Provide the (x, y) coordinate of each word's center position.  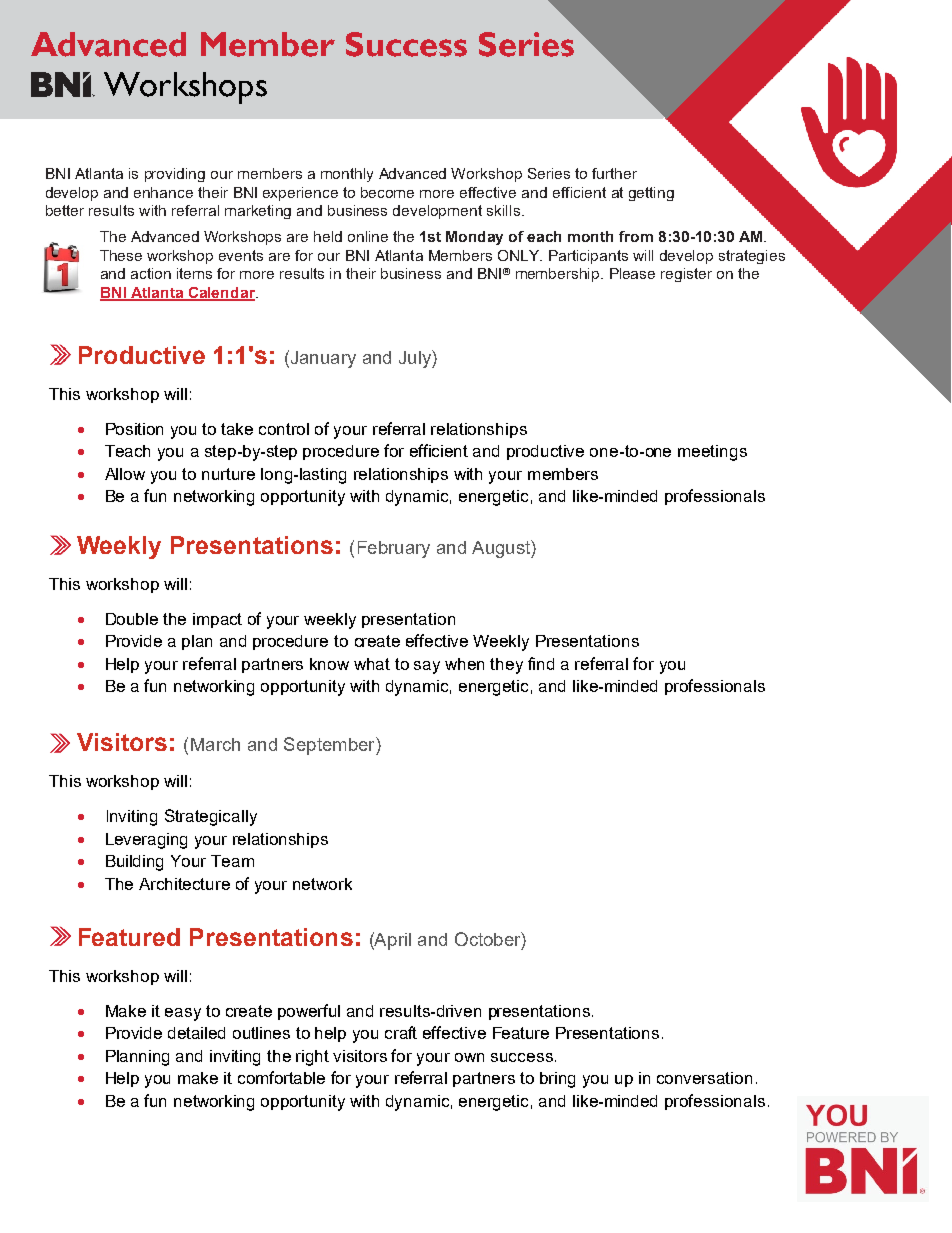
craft (401, 1032)
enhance (163, 192)
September (330, 746)
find (541, 663)
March (215, 744)
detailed (196, 1033)
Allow (125, 474)
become (387, 192)
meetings (712, 453)
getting (651, 194)
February (394, 549)
